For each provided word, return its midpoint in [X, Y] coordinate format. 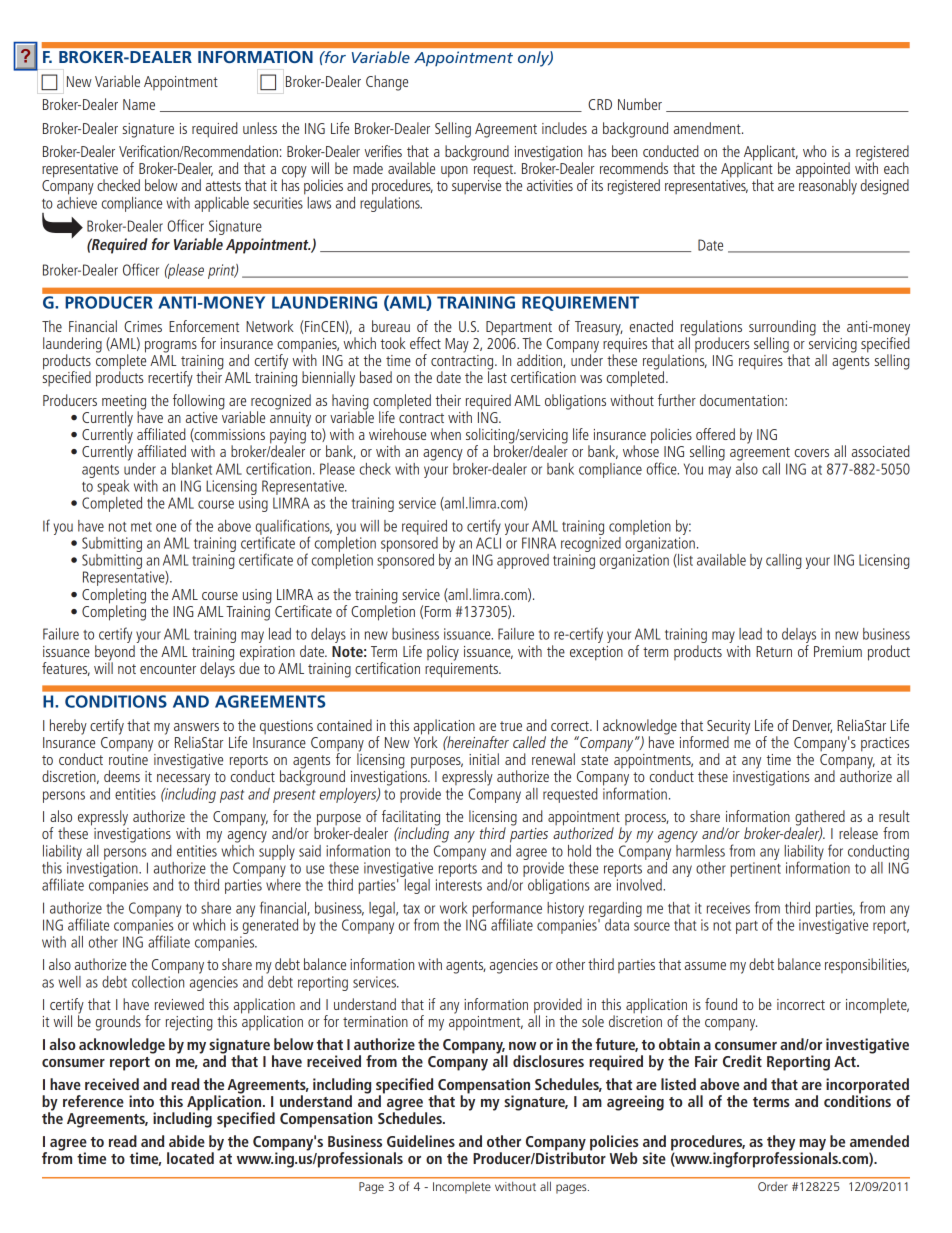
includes [564, 128]
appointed [823, 171]
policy [443, 653]
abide [187, 1141]
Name [139, 104]
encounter [168, 669]
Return [774, 651]
